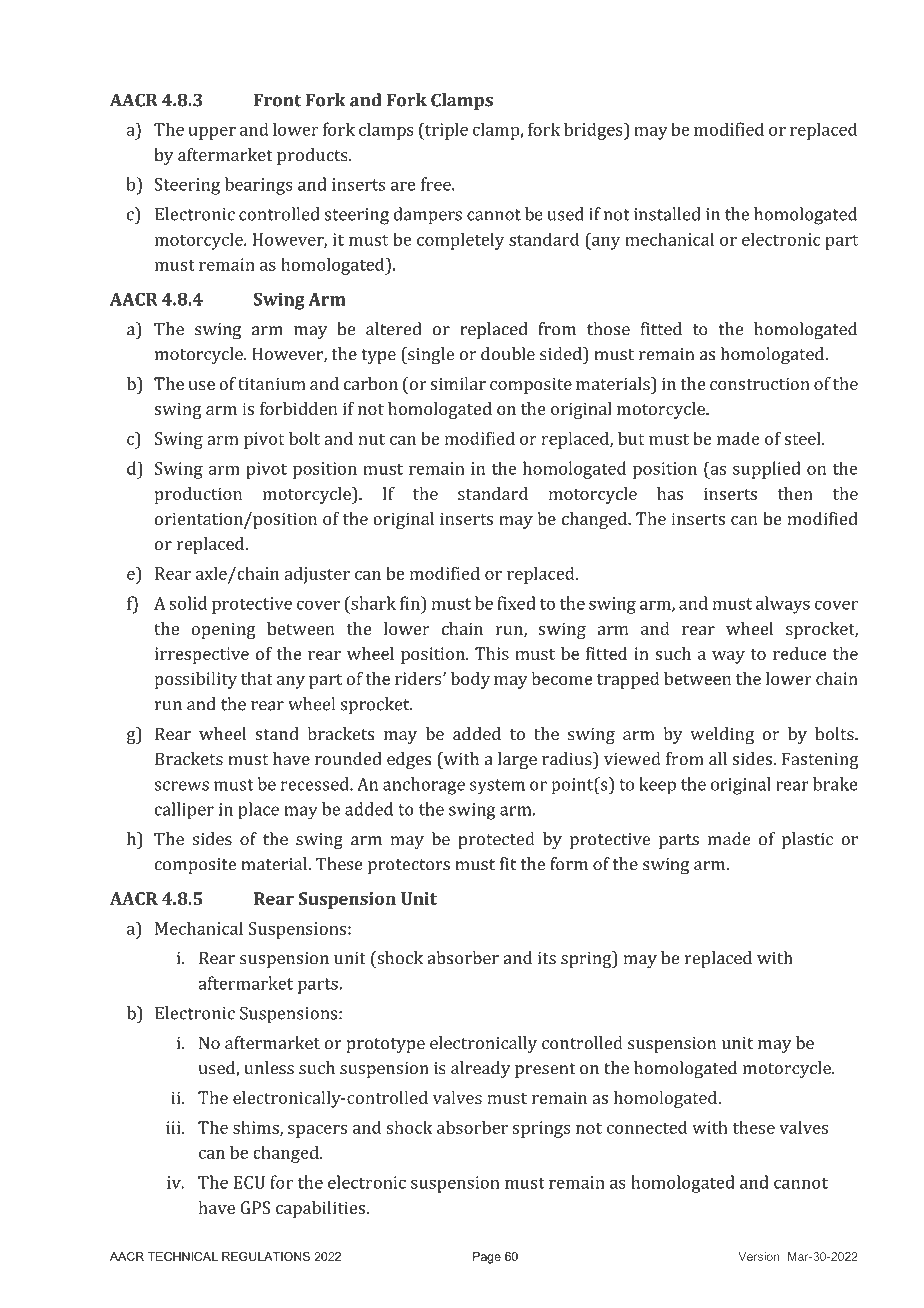 The image size is (924, 1308). Describe the element at coordinates (516, 603) in the screenshot. I see `fixed` at that location.
